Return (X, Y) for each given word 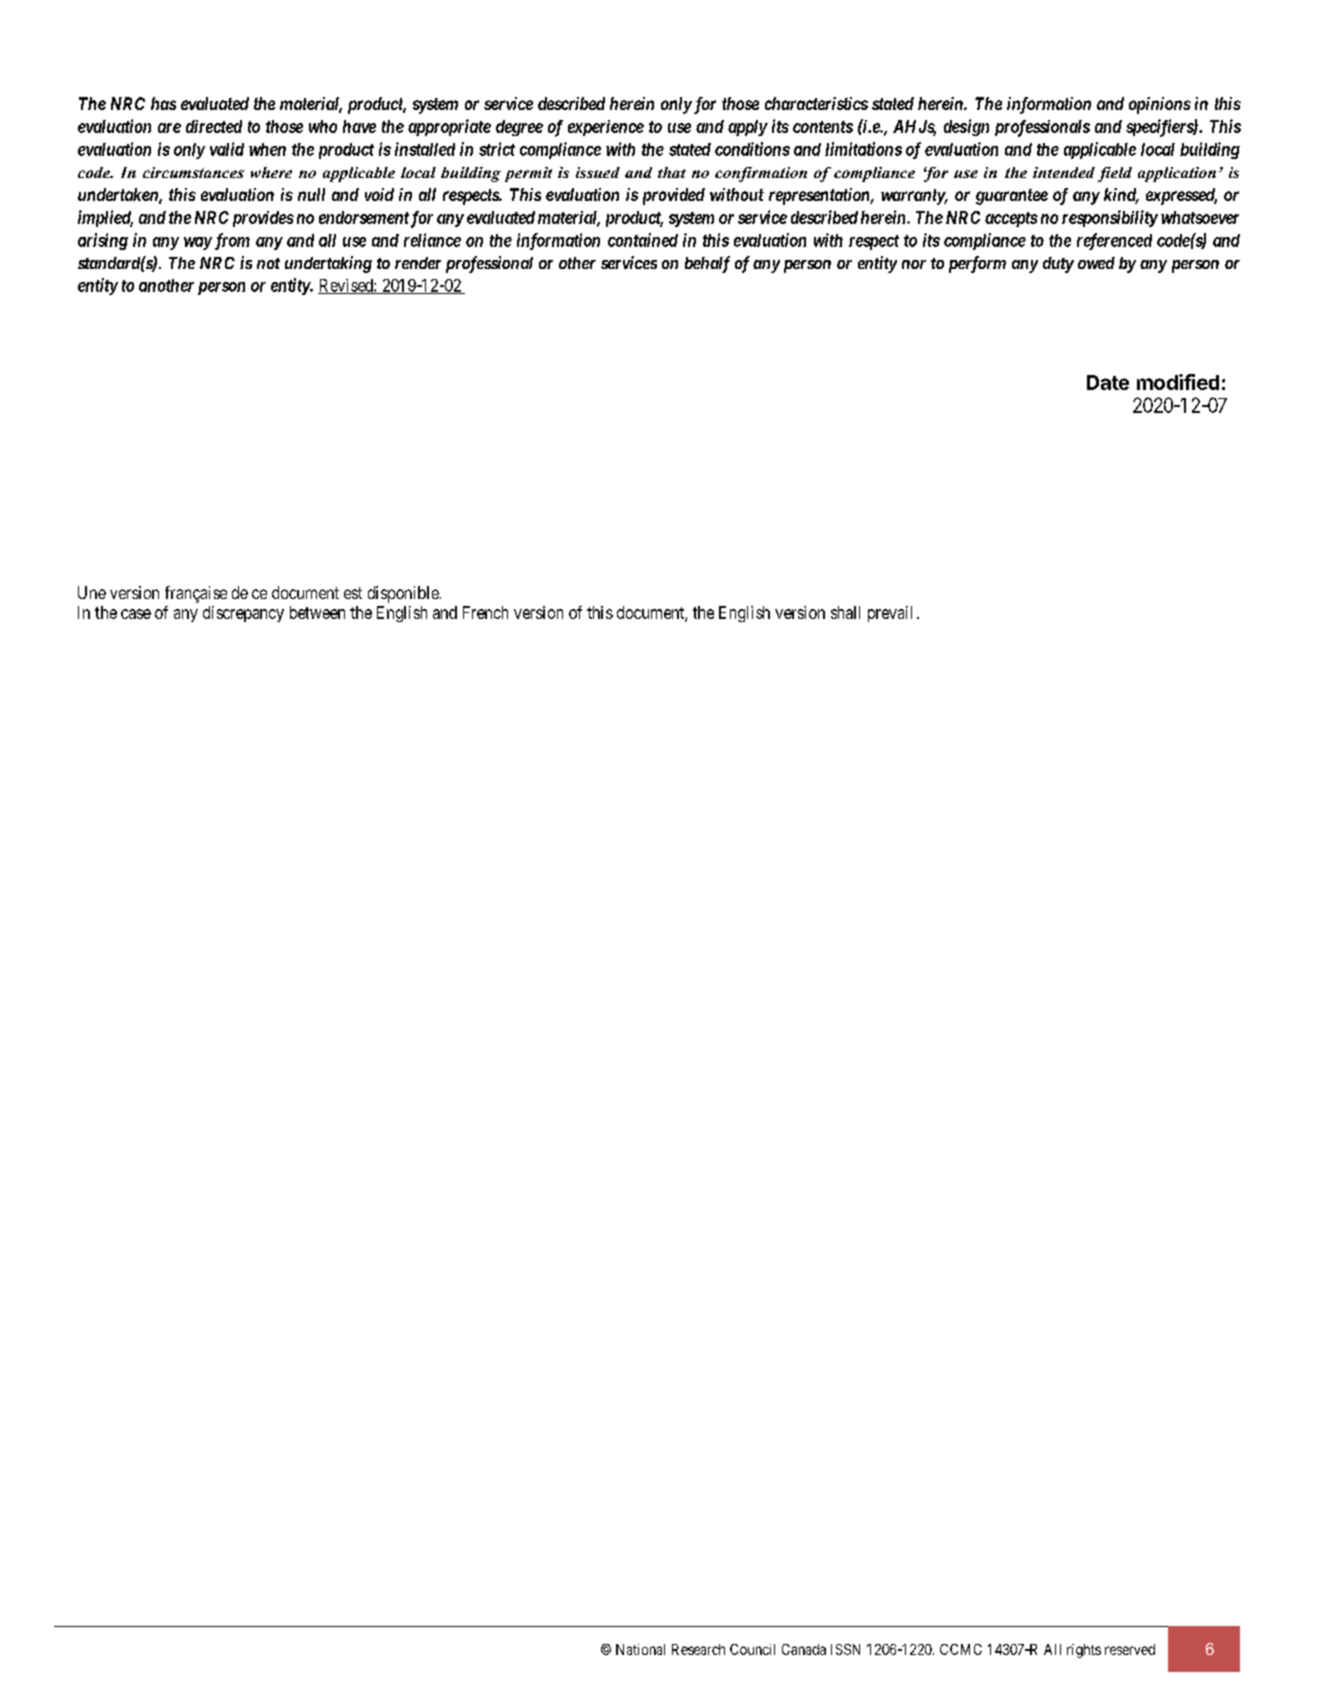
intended (1064, 172)
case (136, 614)
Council (752, 1649)
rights (1084, 1651)
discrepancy (243, 614)
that (672, 172)
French (485, 612)
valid (227, 149)
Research (698, 1649)
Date (1108, 382)
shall (845, 612)
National (640, 1649)
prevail (890, 614)
